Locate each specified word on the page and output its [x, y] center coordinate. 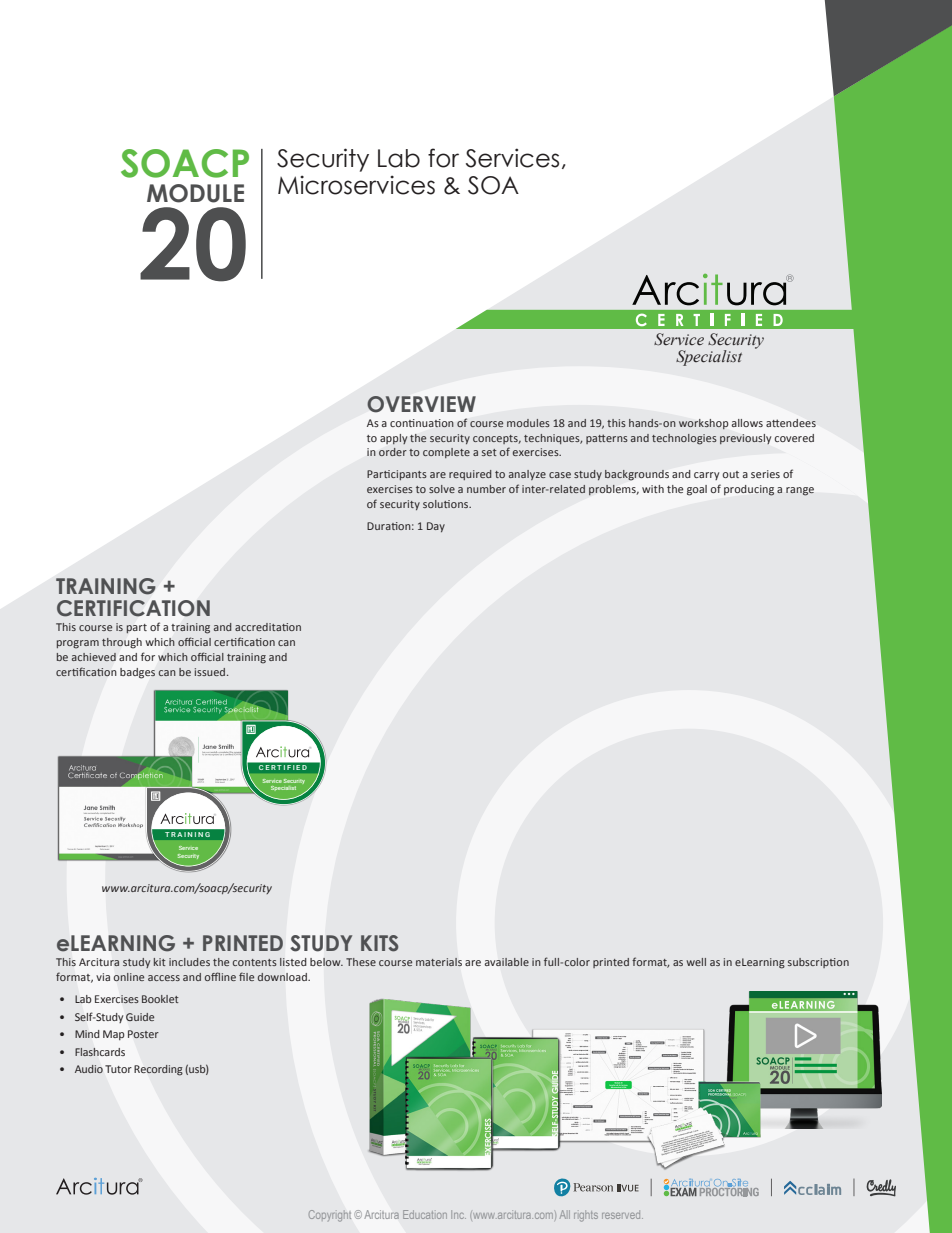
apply [393, 439]
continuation [422, 423]
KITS [379, 943]
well [696, 962]
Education [425, 1214]
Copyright [330, 1216]
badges [137, 673]
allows [747, 423]
